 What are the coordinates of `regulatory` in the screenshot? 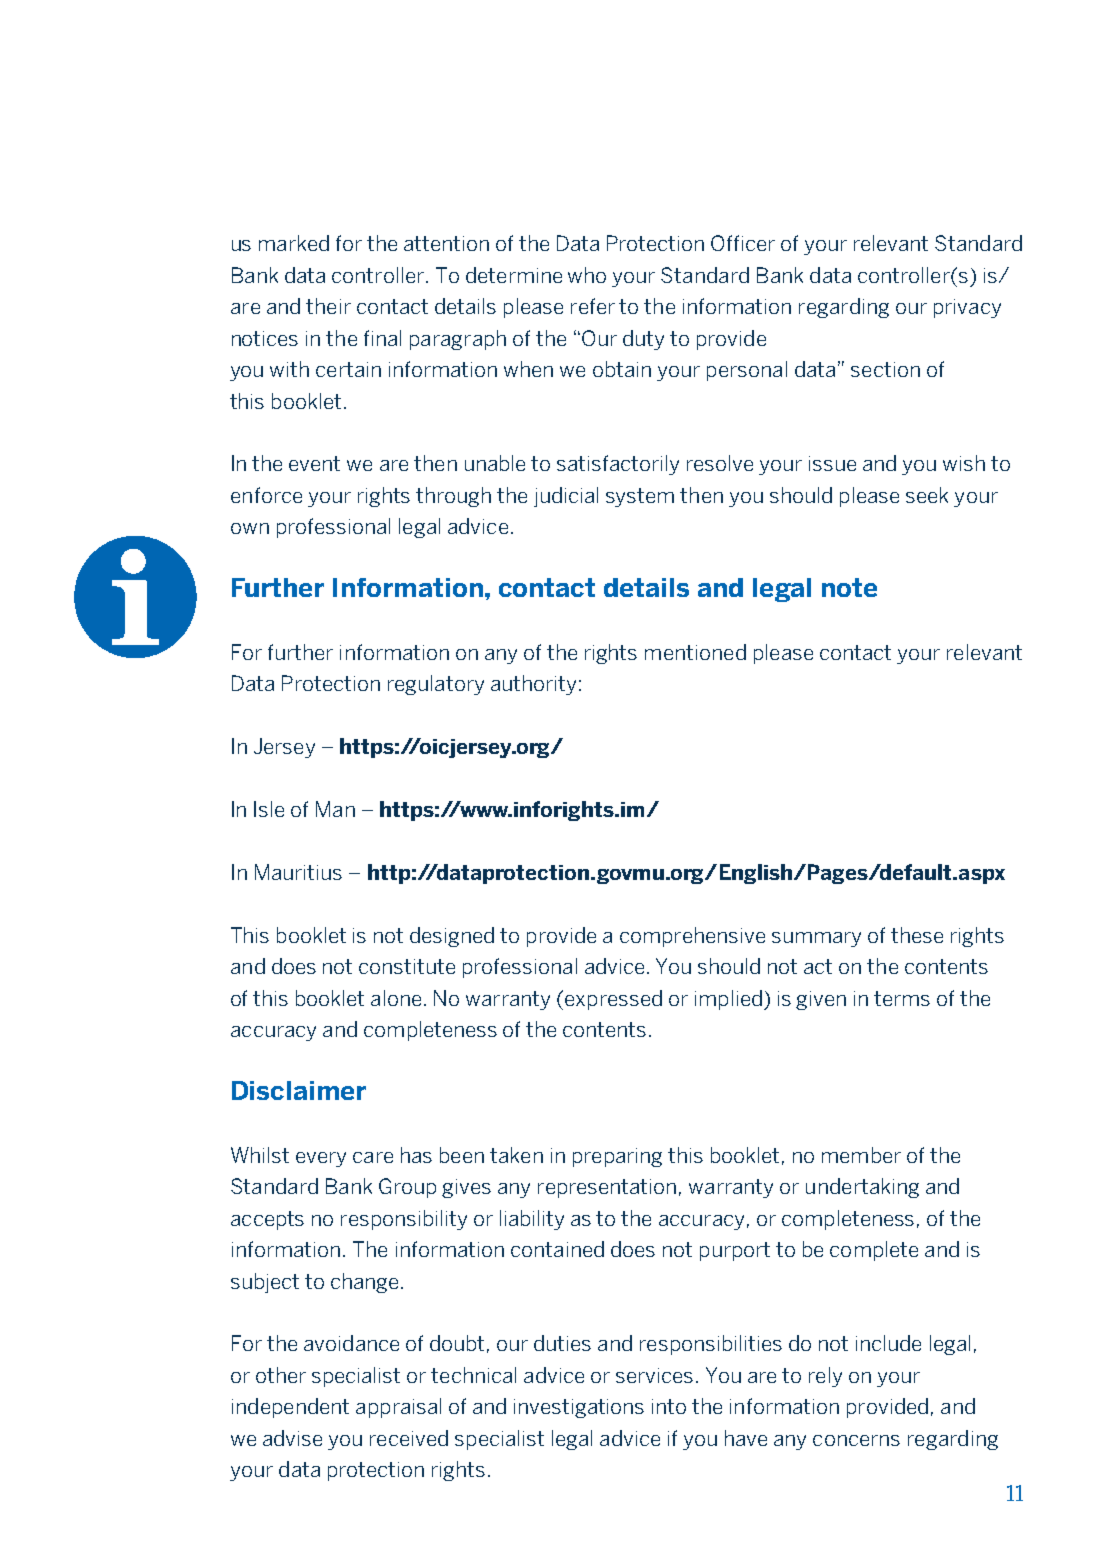 It's located at (436, 685).
